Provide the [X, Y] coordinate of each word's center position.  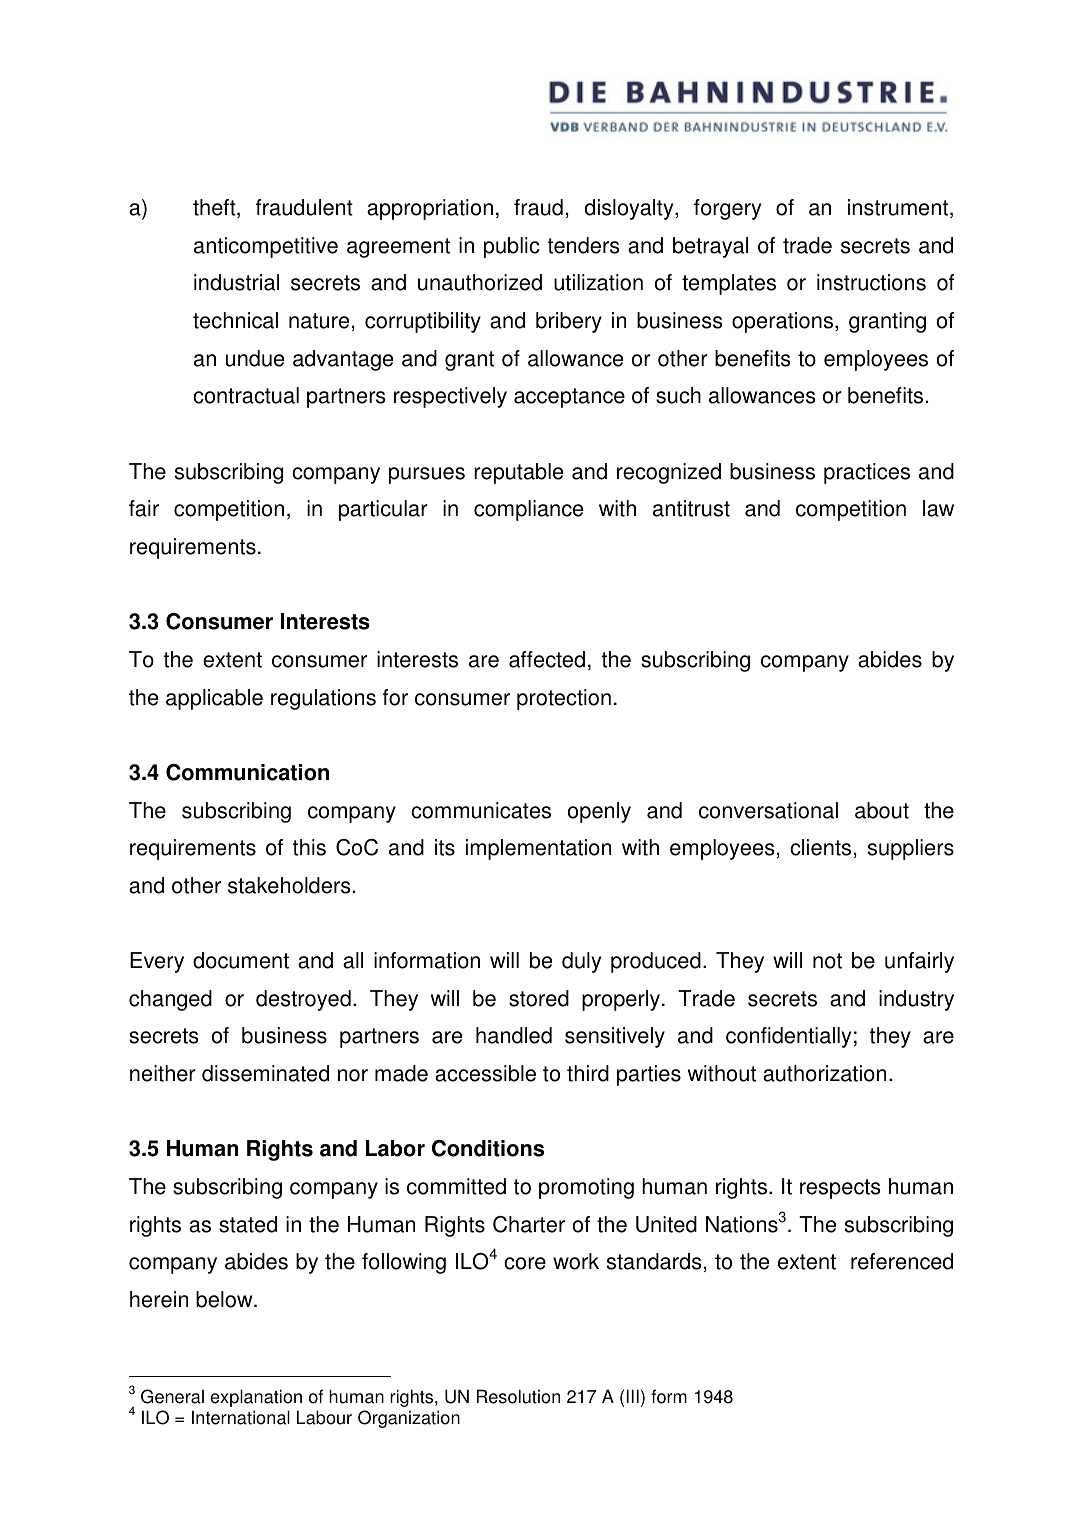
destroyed [303, 1000]
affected [547, 659]
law [938, 508]
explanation [256, 1398]
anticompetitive [266, 247]
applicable [214, 699]
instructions [871, 282]
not [827, 961]
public [512, 247]
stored [539, 998]
